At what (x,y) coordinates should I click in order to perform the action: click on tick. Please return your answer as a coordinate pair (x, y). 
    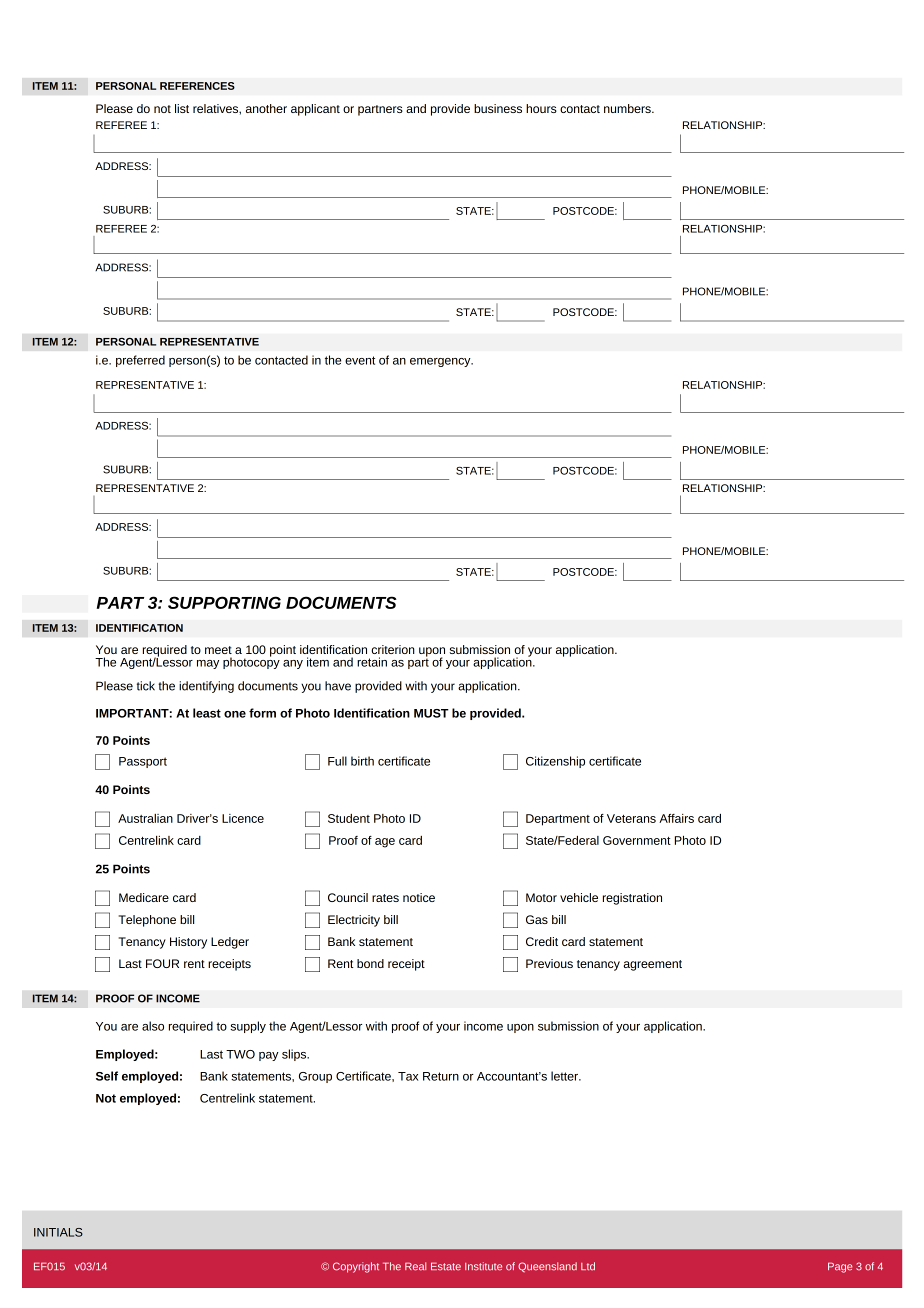
    Looking at the image, I should click on (146, 686).
